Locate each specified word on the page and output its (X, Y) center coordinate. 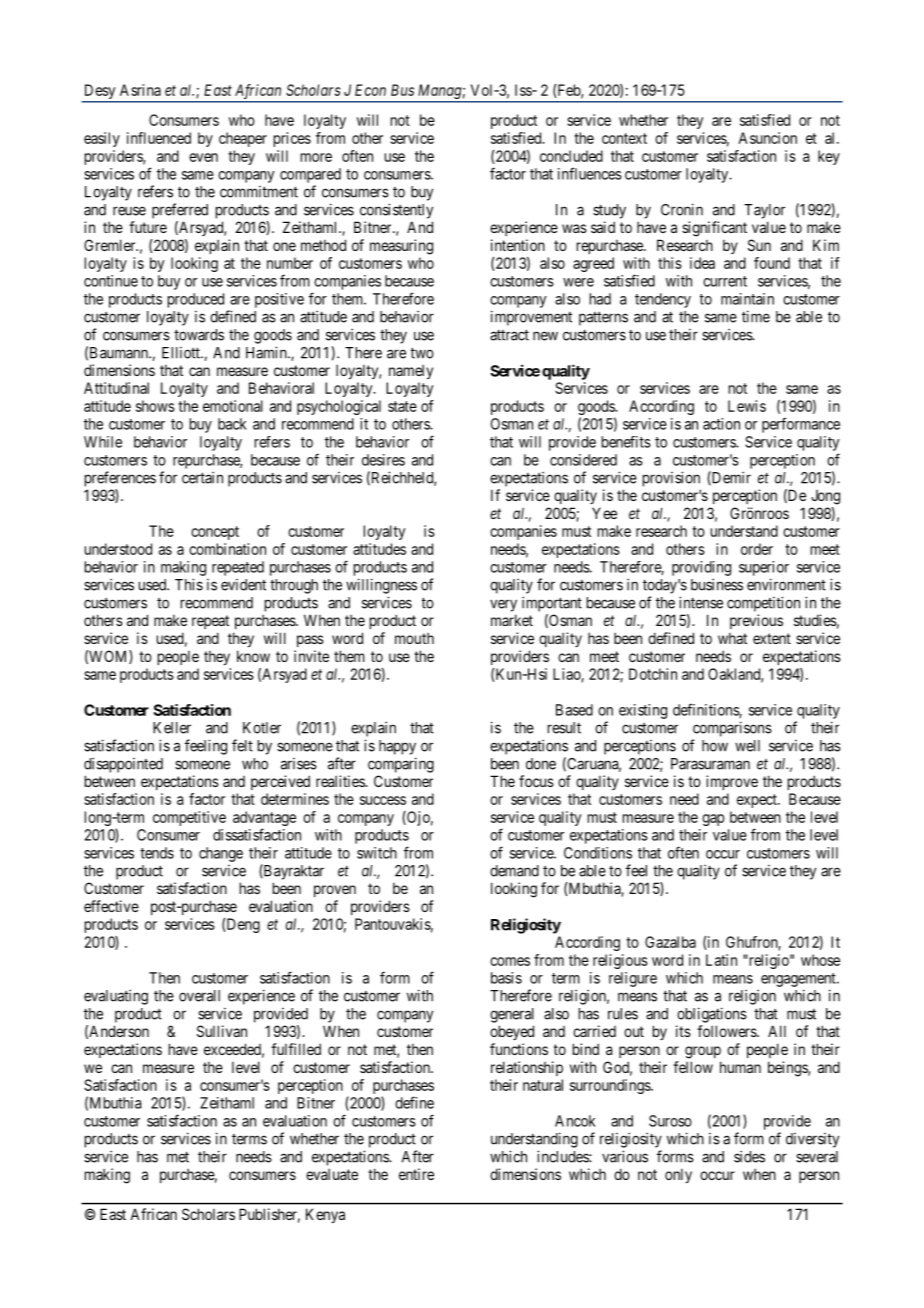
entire (416, 1174)
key (829, 157)
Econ (370, 90)
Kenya (325, 1215)
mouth (414, 638)
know (253, 656)
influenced (159, 138)
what (732, 638)
